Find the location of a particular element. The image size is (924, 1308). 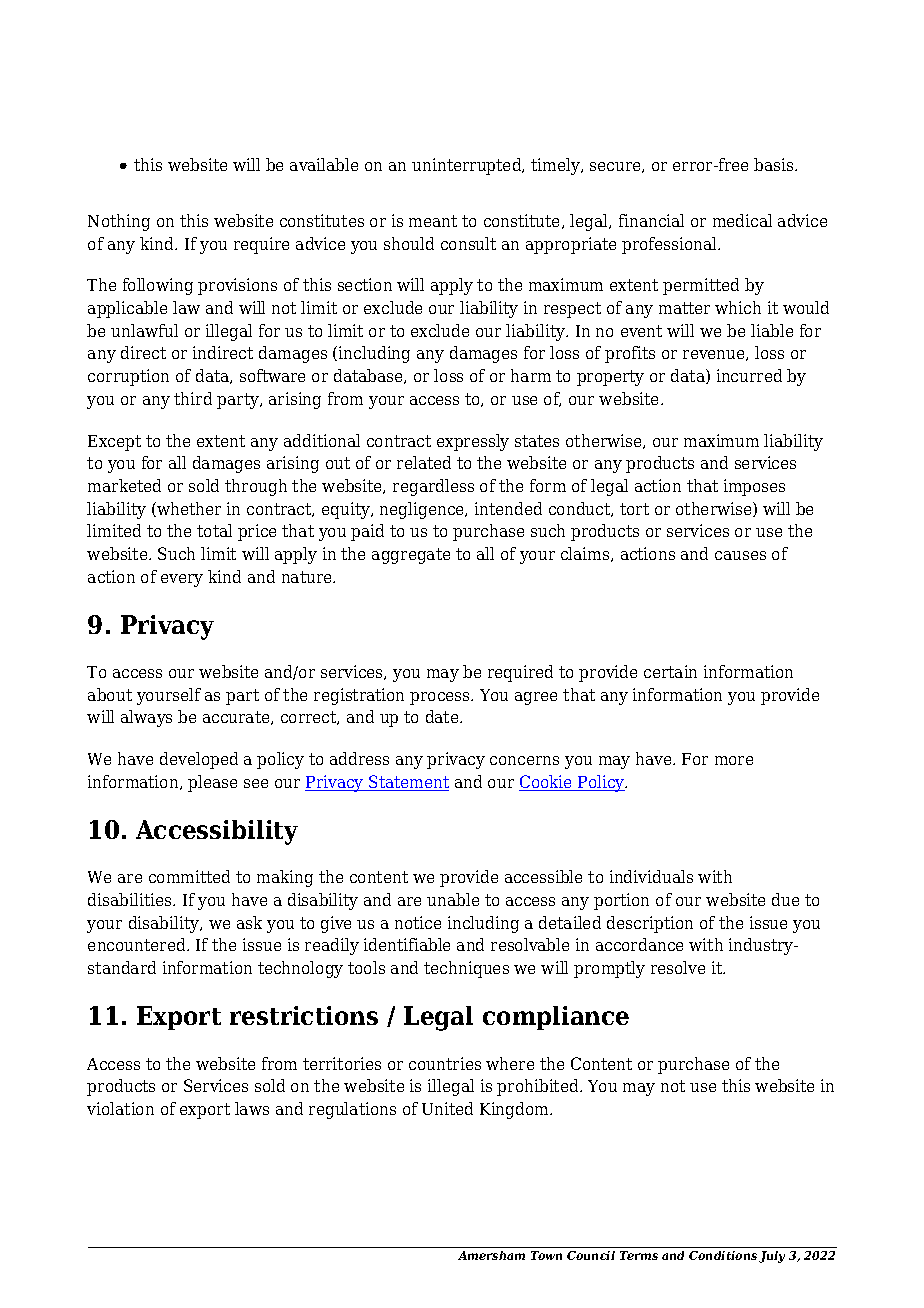

laws is located at coordinates (252, 1108).
